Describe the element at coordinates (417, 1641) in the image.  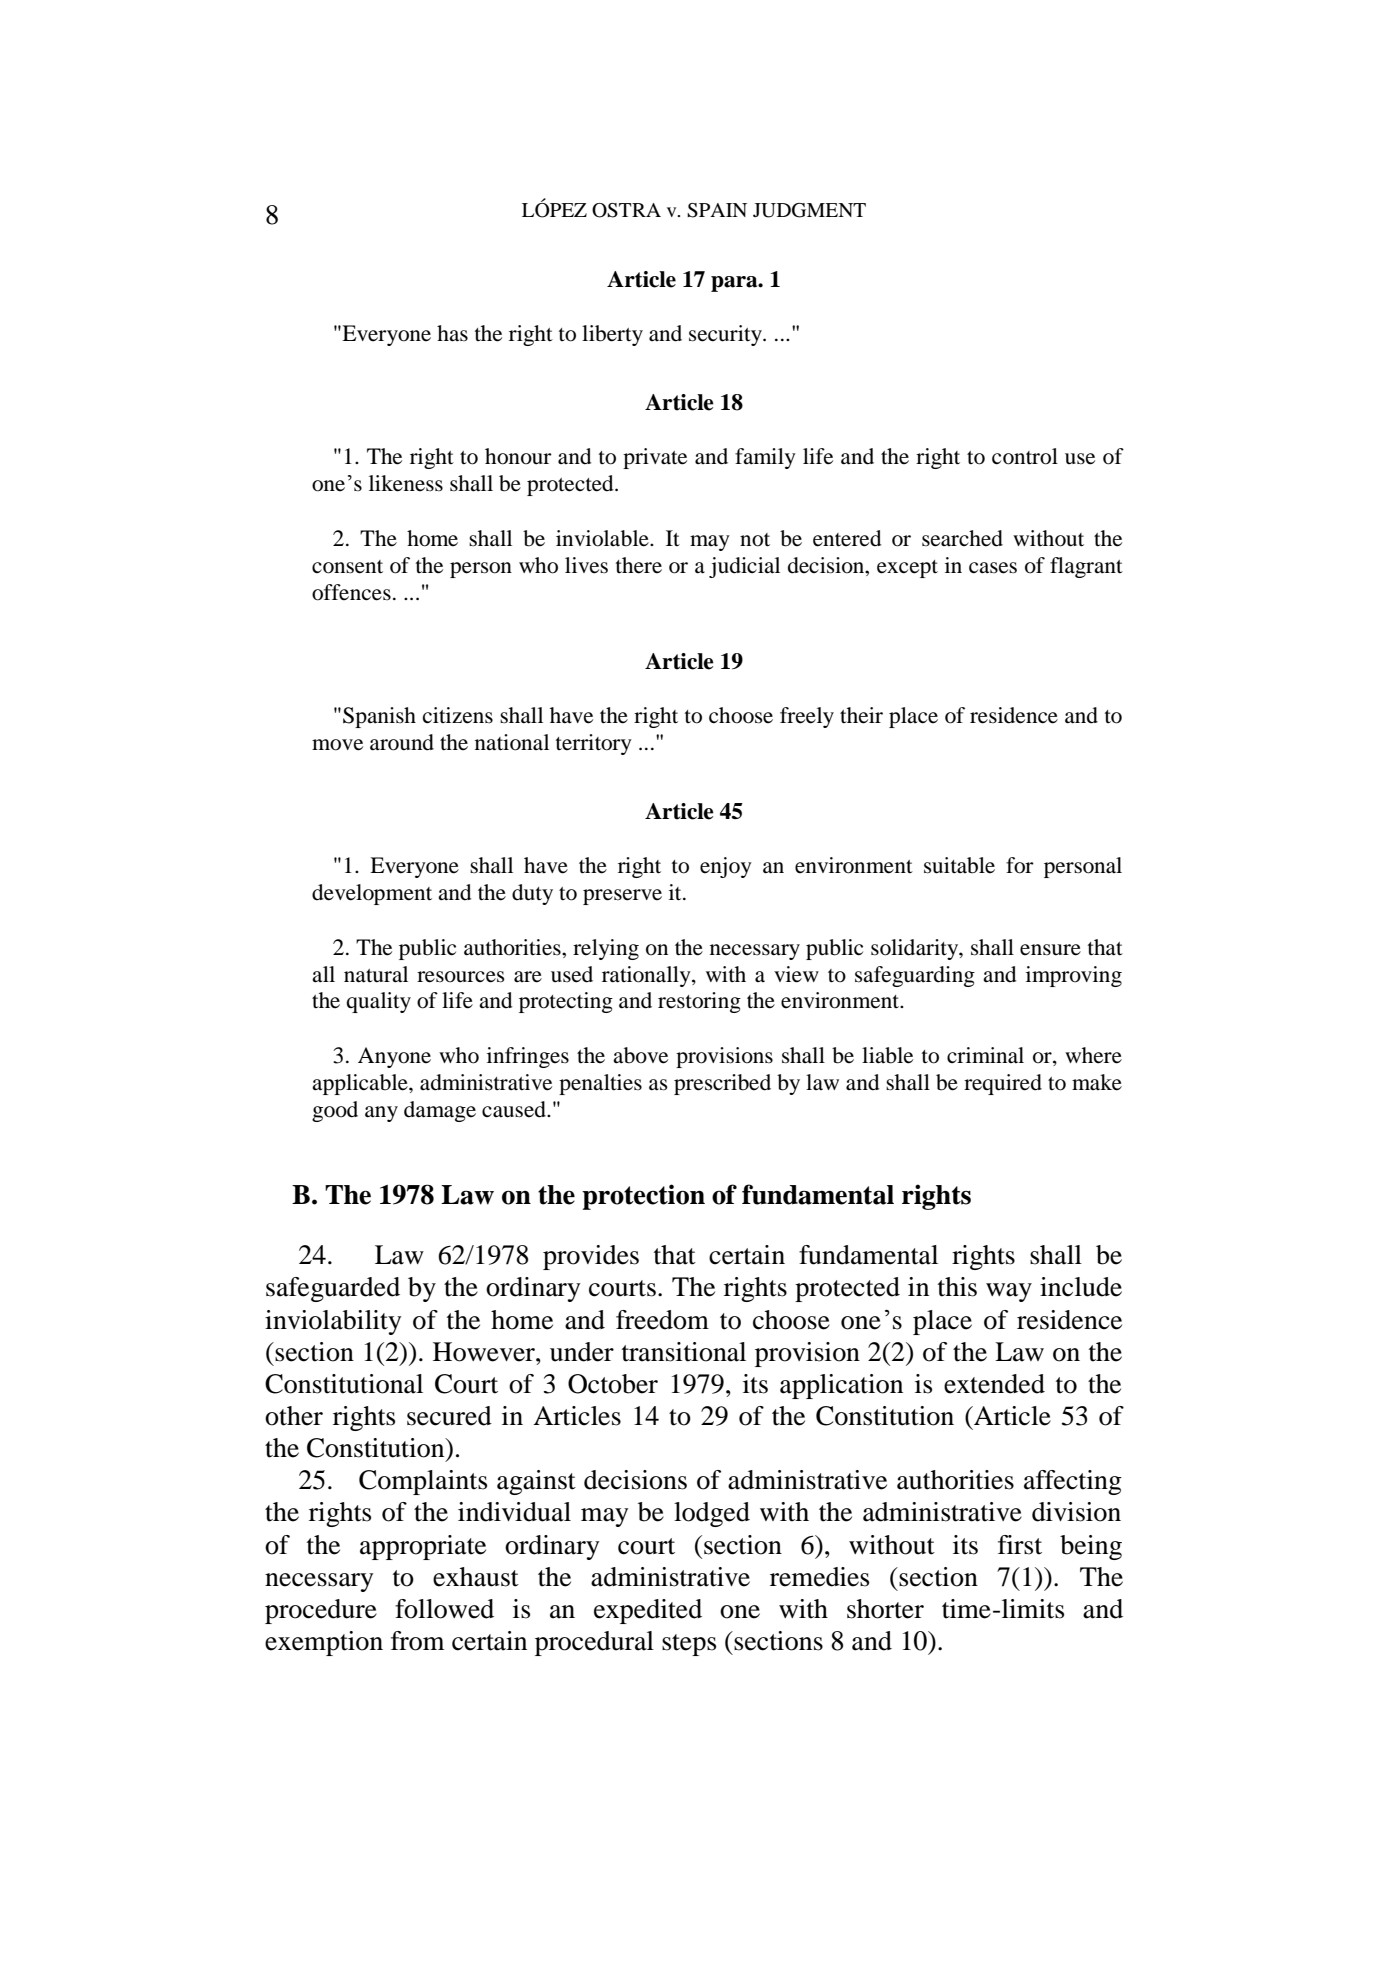
I see `from` at that location.
